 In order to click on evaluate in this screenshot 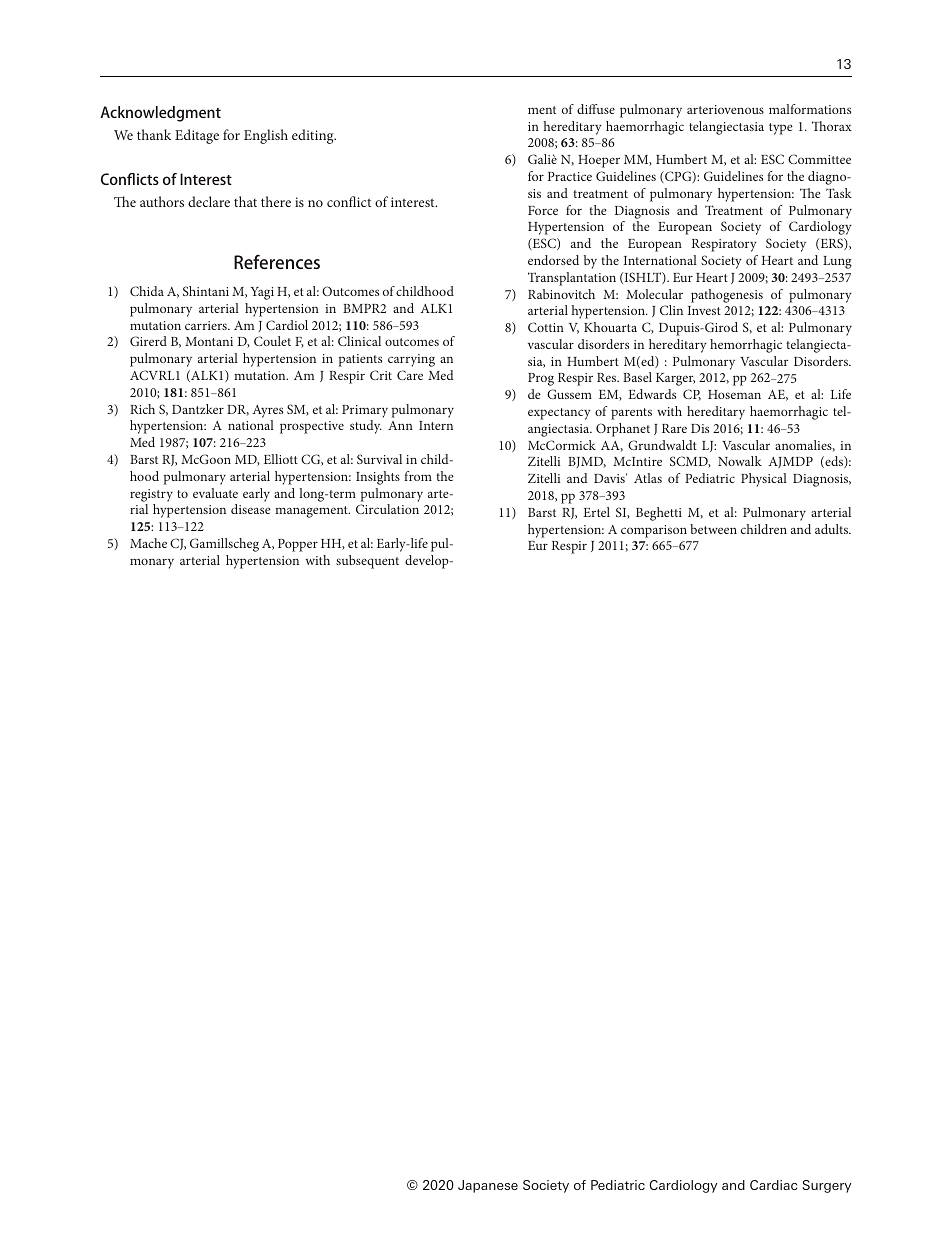, I will do `click(215, 493)`.
